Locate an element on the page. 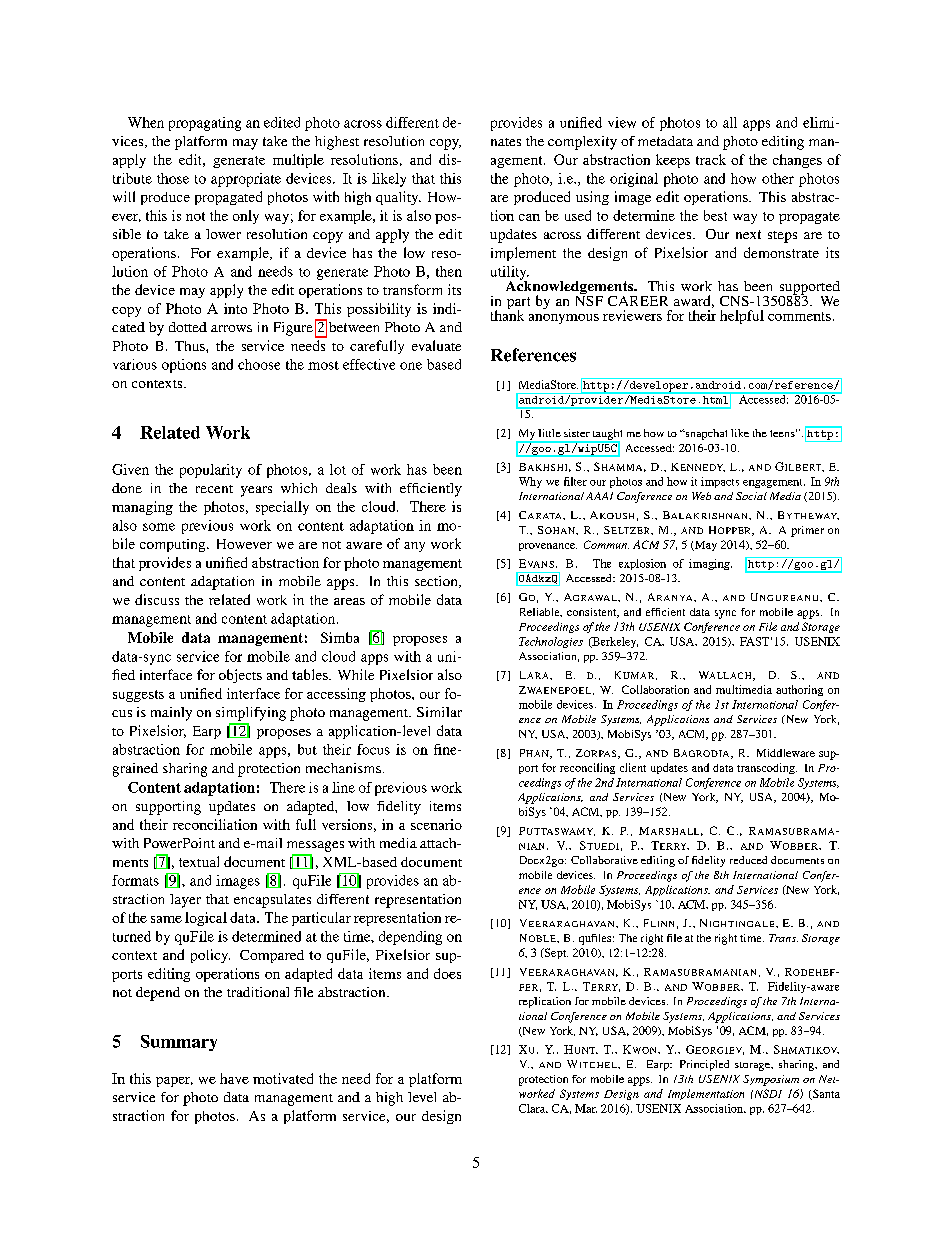 The image size is (952, 1233). track is located at coordinates (711, 159).
